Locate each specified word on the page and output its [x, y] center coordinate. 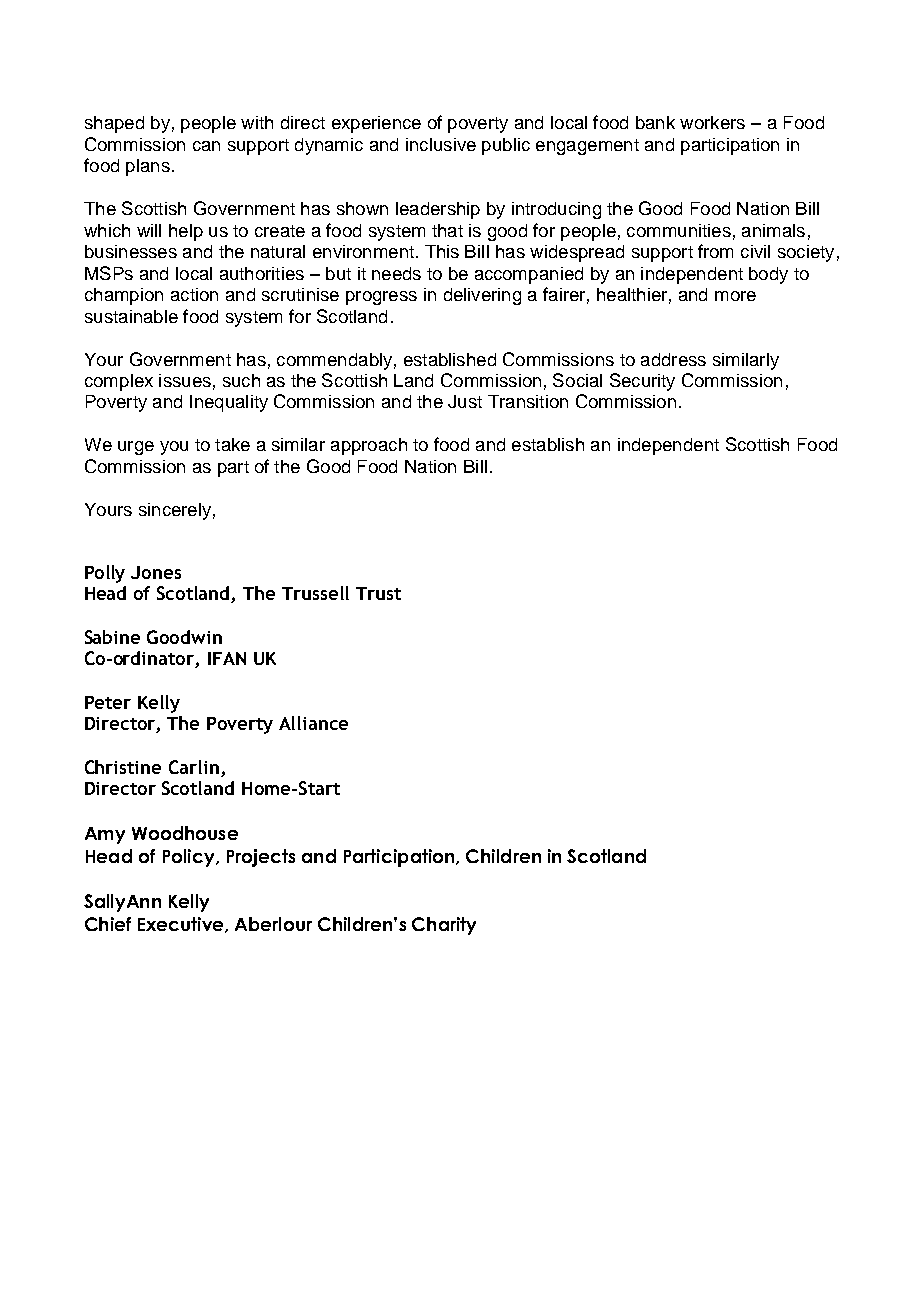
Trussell [315, 593]
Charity [444, 926]
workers [712, 122]
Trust [378, 593]
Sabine [112, 637]
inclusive [441, 144]
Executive [182, 925]
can [206, 146]
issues [185, 380]
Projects [261, 858]
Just [465, 401]
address [673, 359]
